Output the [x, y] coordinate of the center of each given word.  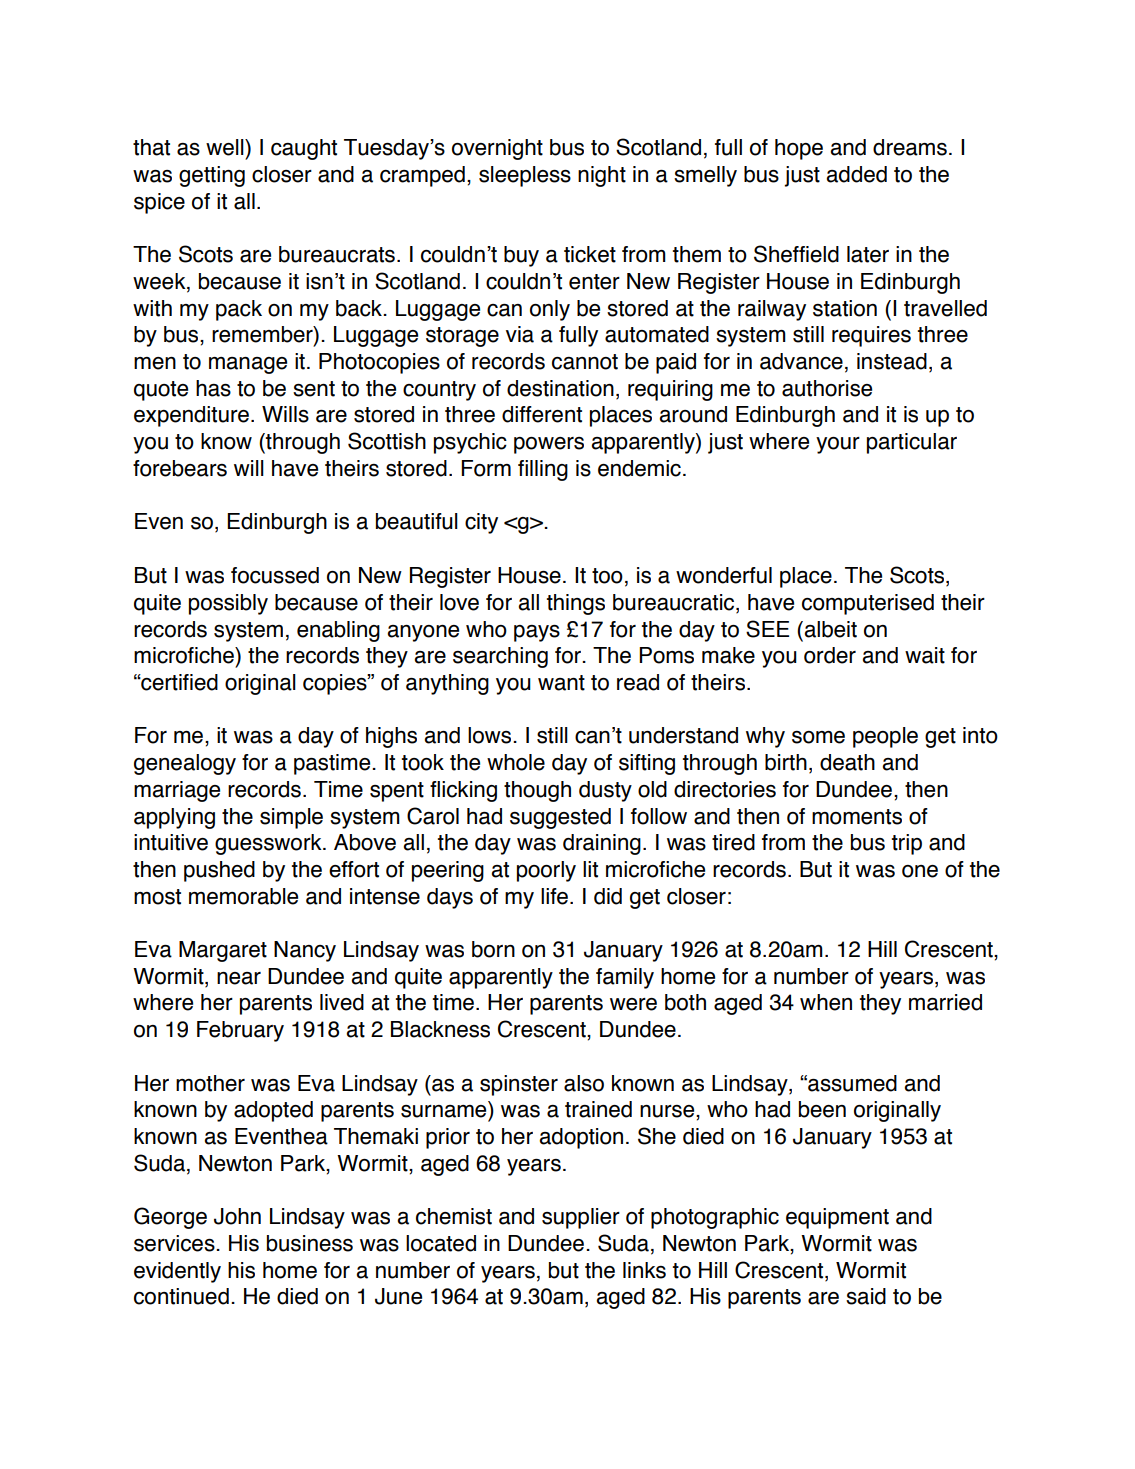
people [885, 737]
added [856, 174]
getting [212, 176]
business [310, 1243]
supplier [581, 1218]
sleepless [525, 176]
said [866, 1296]
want [561, 683]
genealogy [185, 764]
